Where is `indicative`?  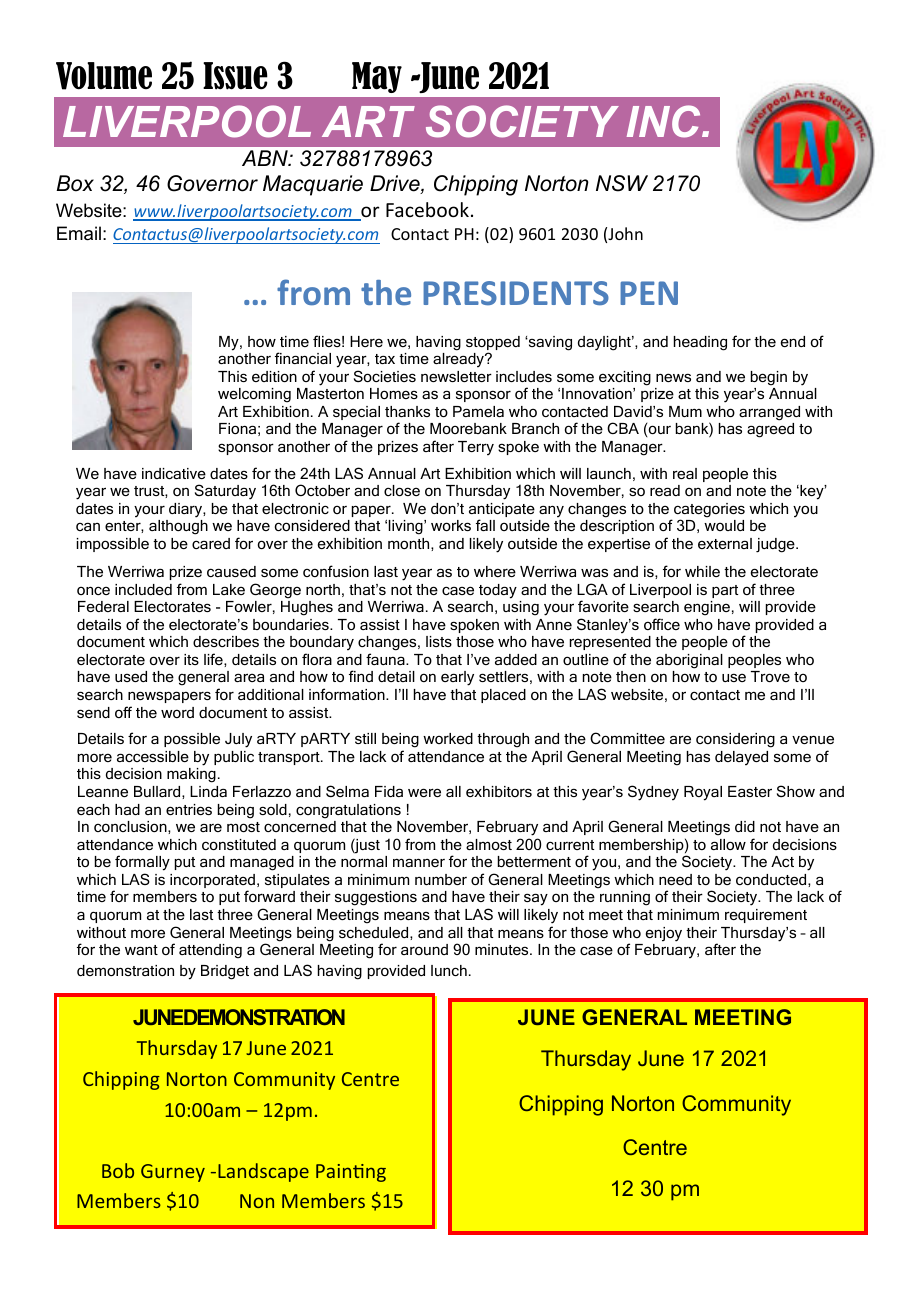
indicative is located at coordinates (174, 473).
